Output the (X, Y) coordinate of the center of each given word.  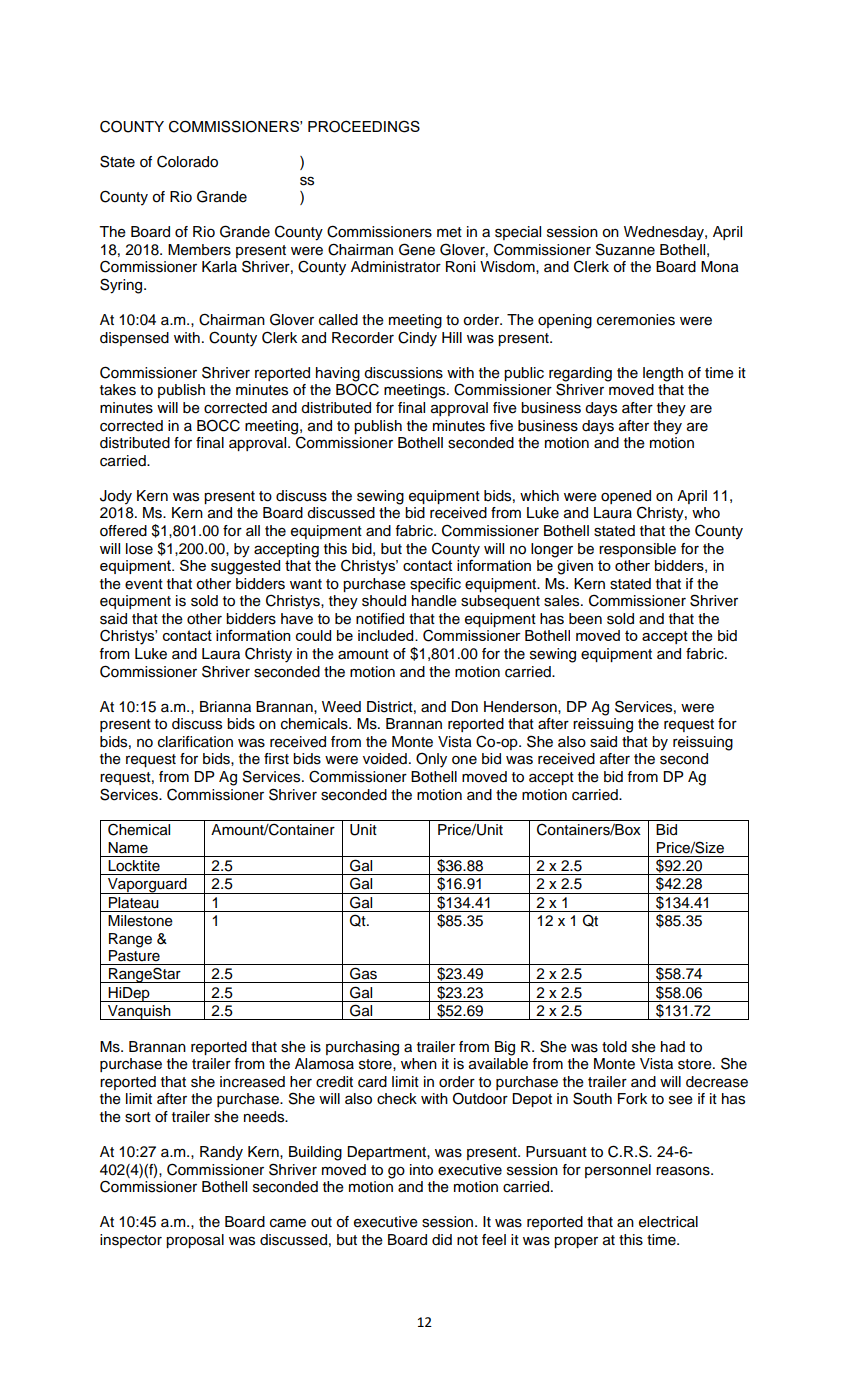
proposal (195, 1241)
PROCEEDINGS (364, 126)
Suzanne (625, 249)
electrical (668, 1222)
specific (435, 585)
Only (431, 760)
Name (128, 848)
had (673, 1046)
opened (626, 497)
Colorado (187, 161)
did (442, 1239)
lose (139, 549)
